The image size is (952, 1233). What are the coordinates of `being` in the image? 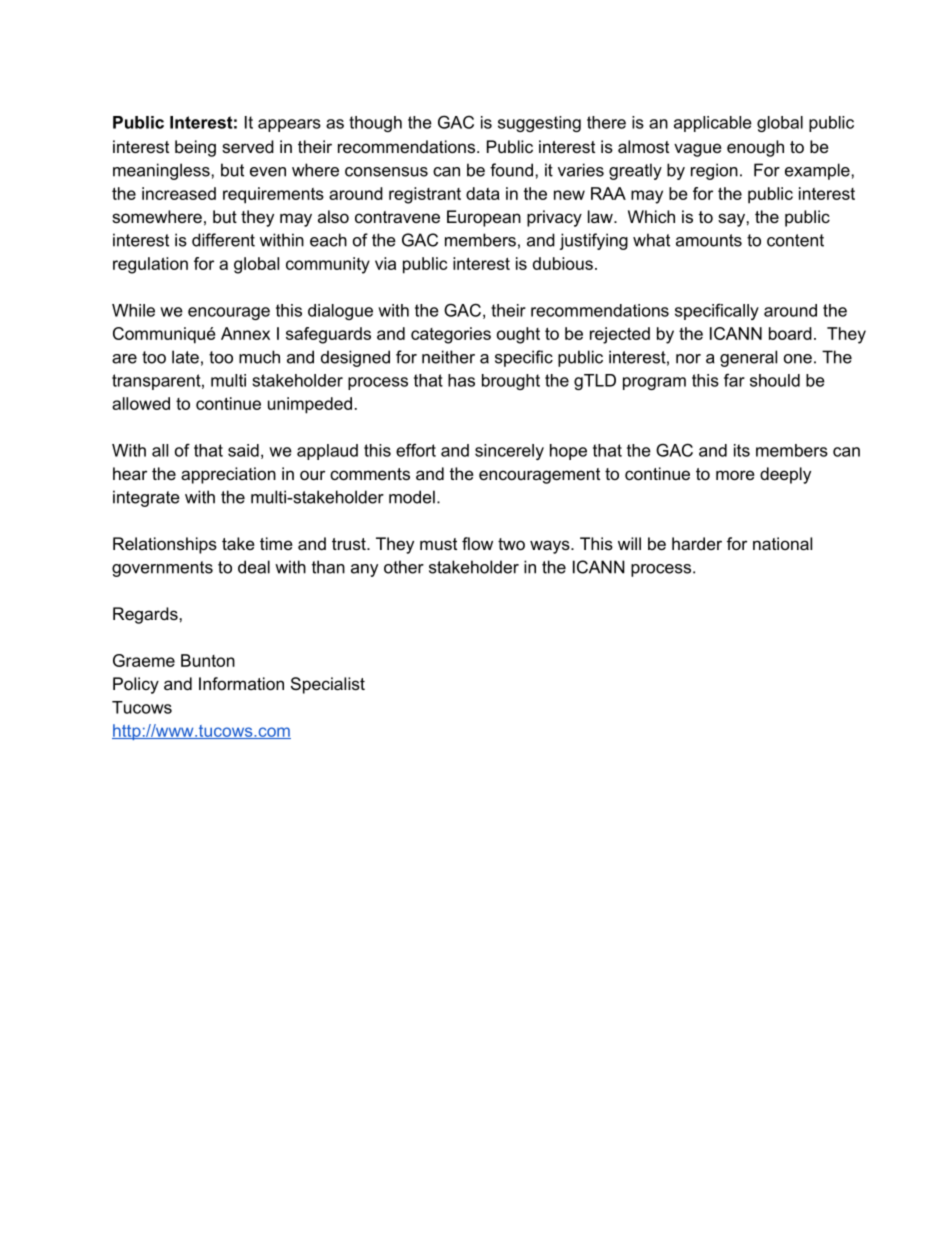 It's located at (195, 148).
